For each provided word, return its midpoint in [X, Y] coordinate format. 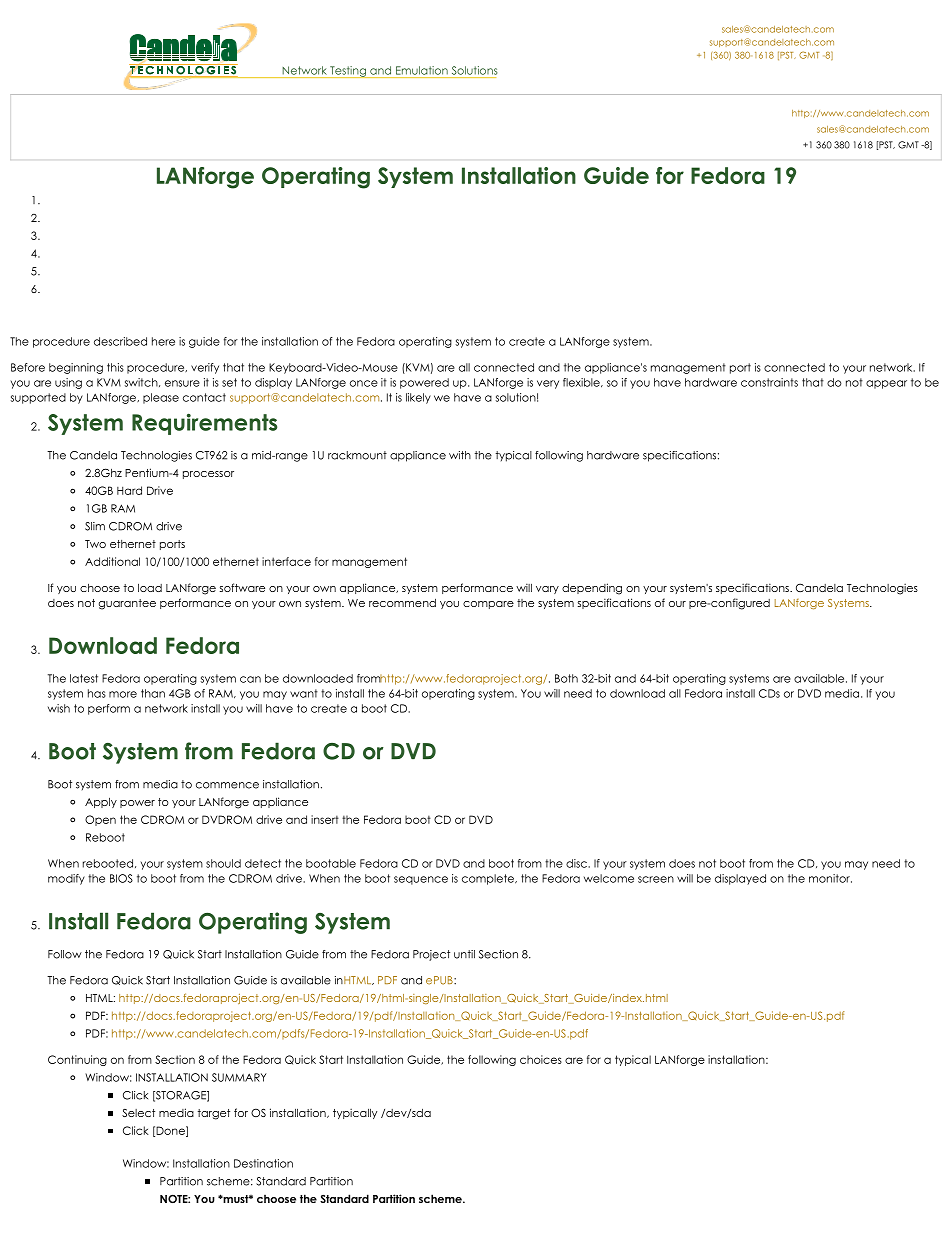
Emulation [422, 70]
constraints [769, 382]
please [161, 398]
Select [138, 1113]
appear [886, 384]
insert [325, 819]
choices [541, 1059]
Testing [348, 72]
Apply [101, 802]
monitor [830, 878]
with [460, 455]
